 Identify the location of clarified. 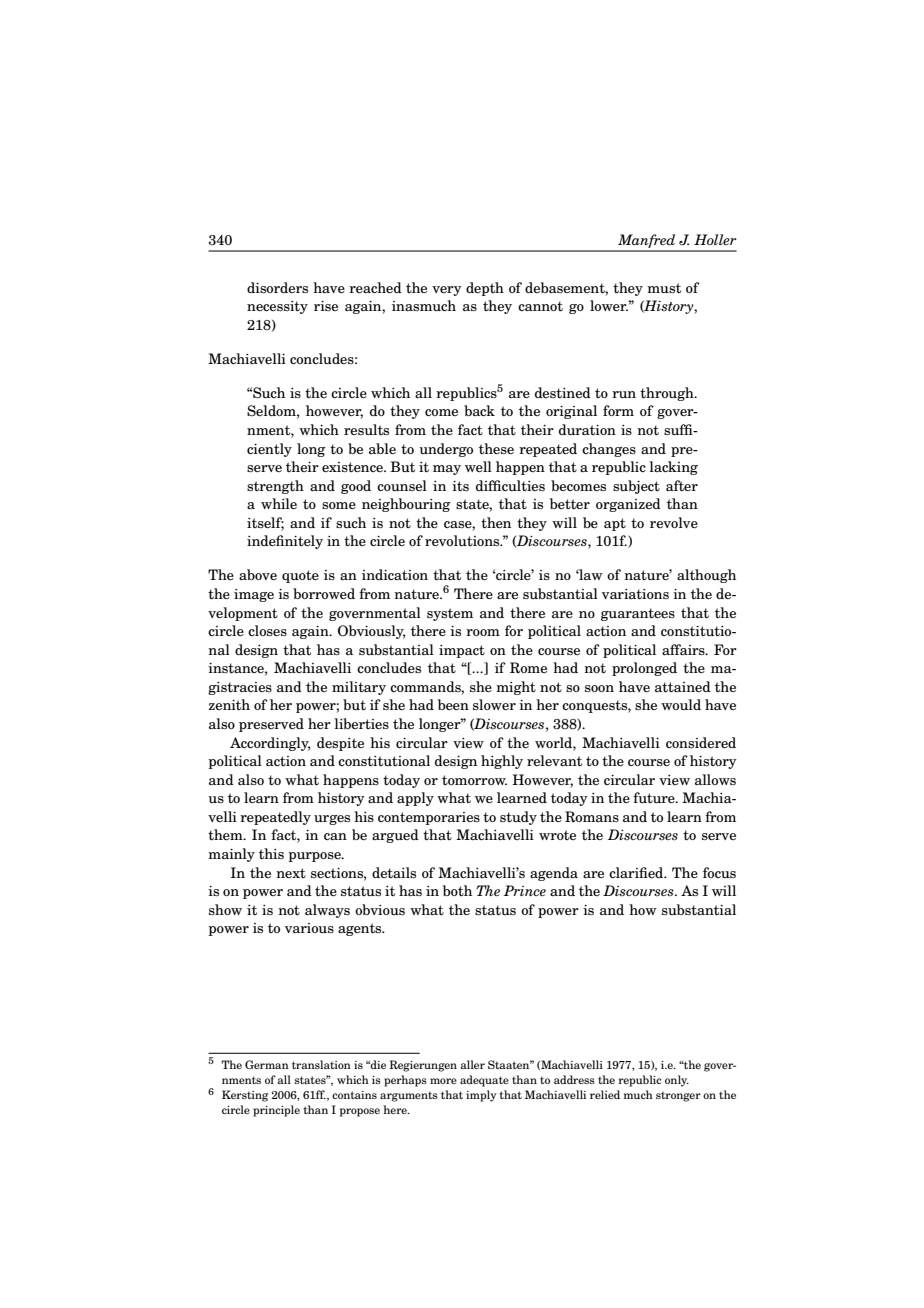
(637, 872).
